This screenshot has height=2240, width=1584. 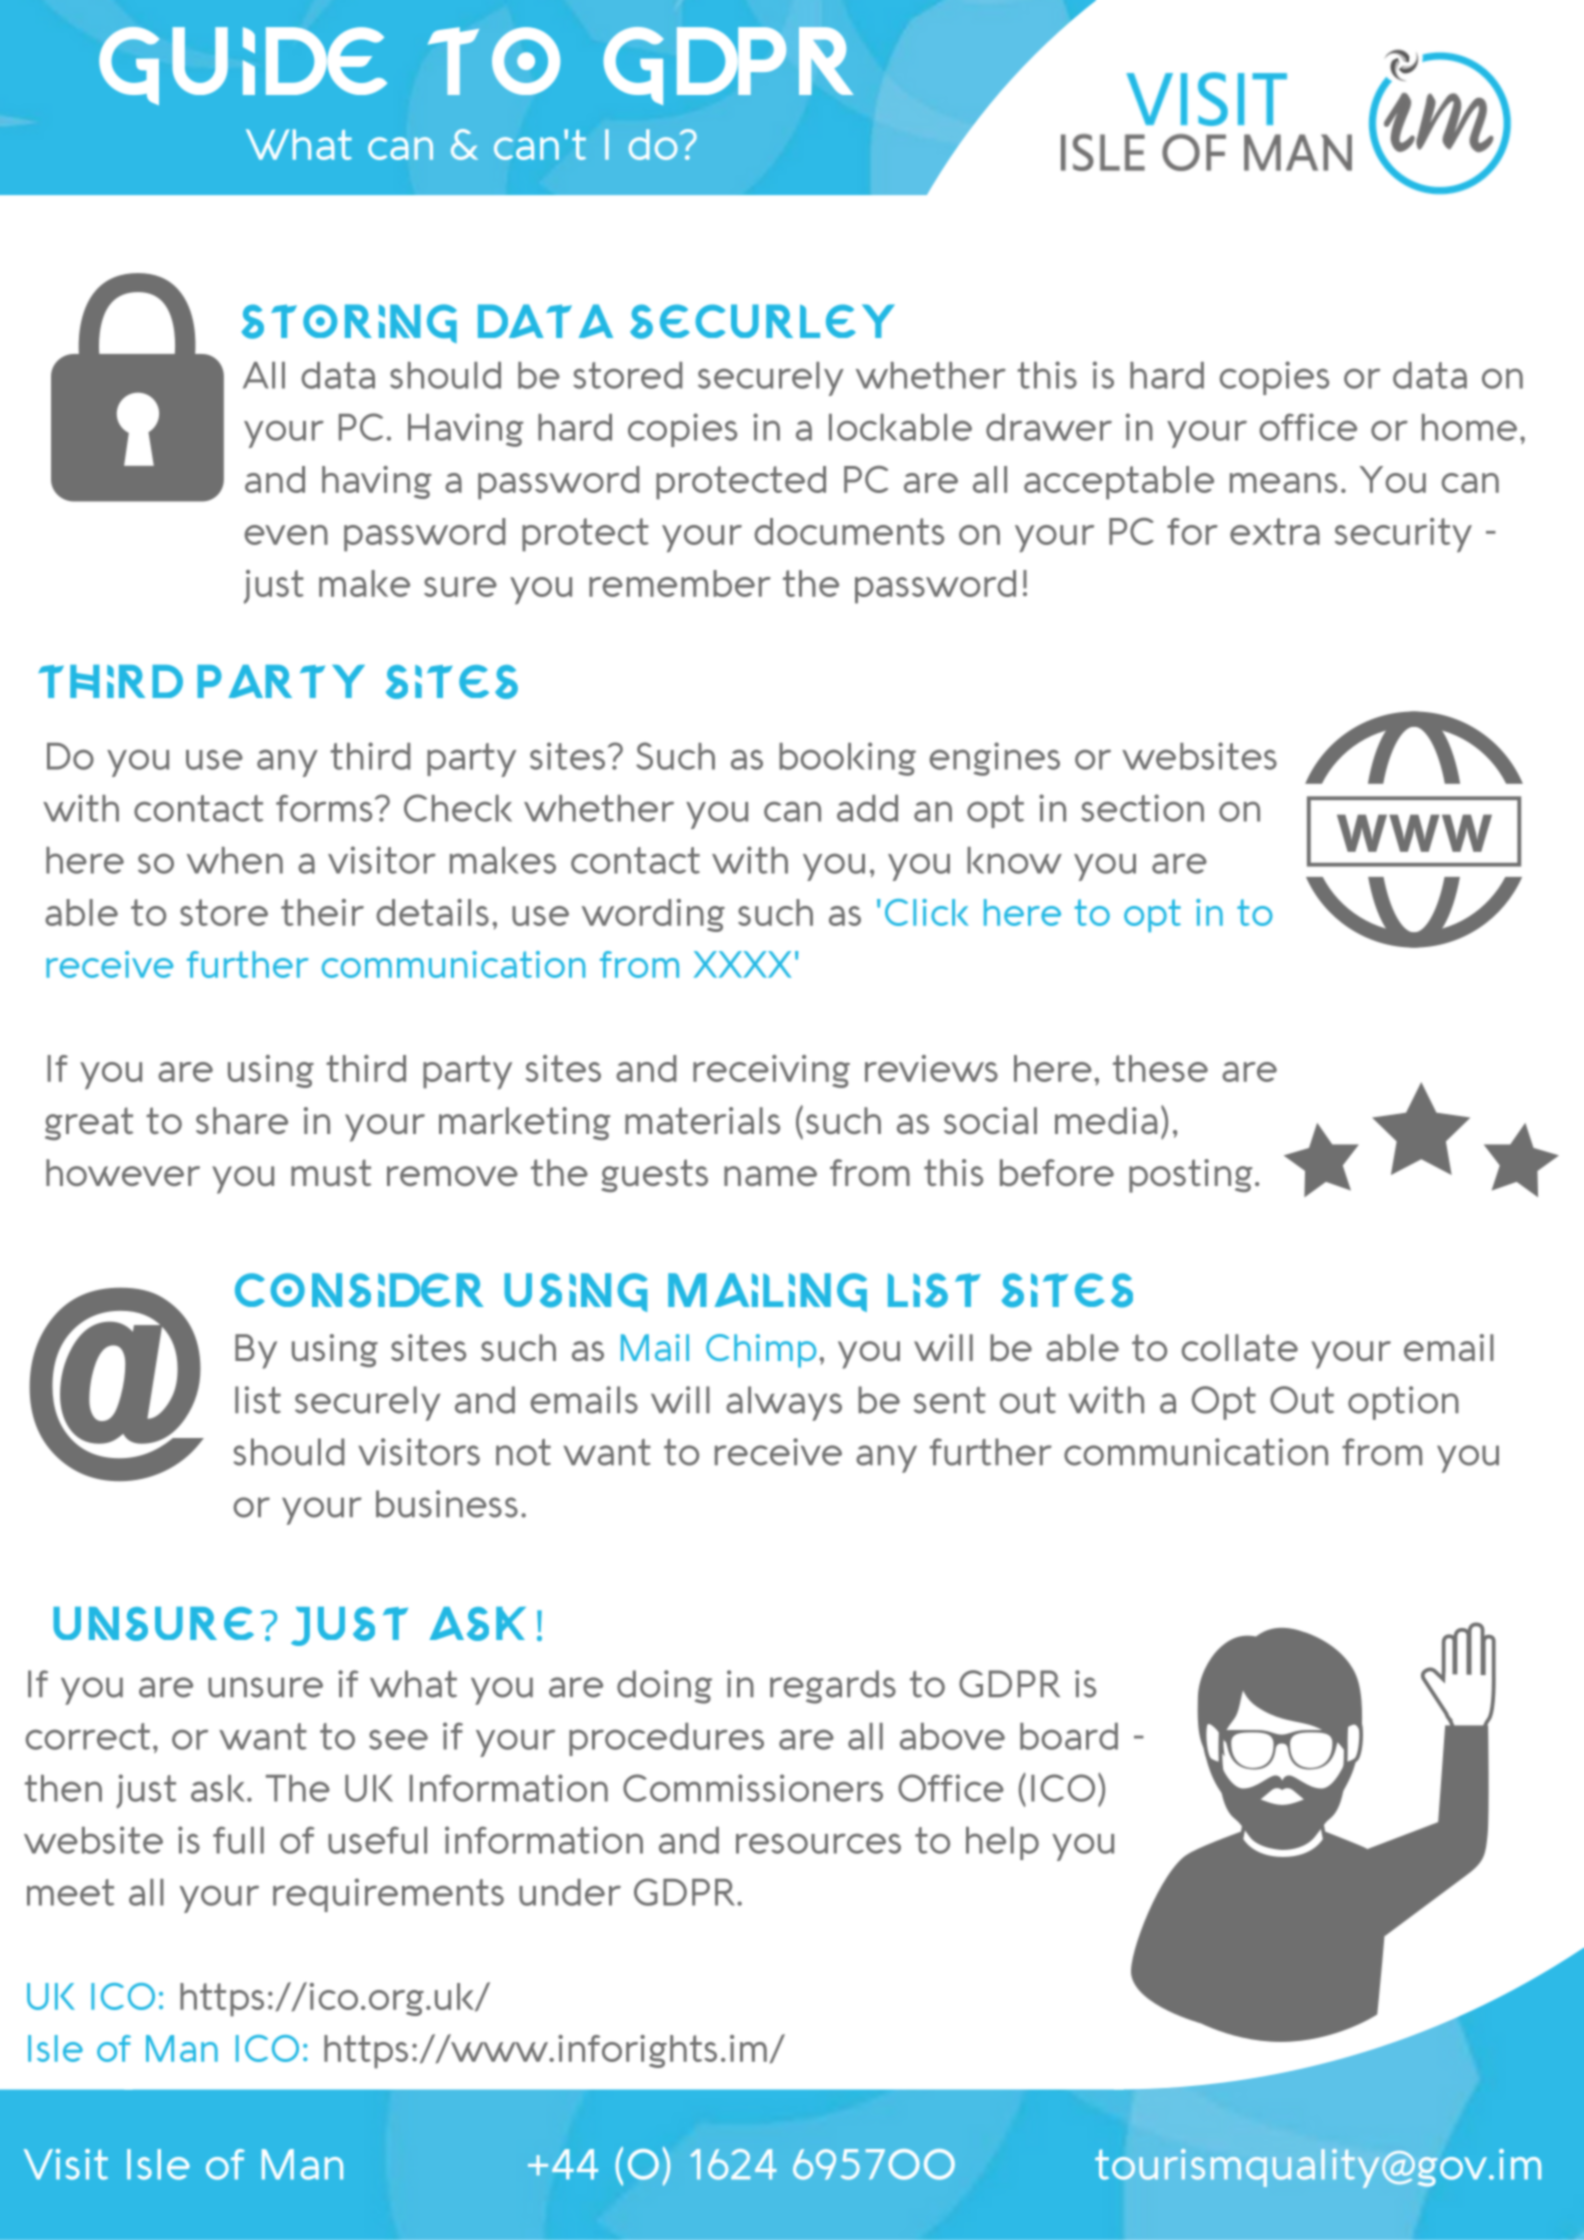 What do you see at coordinates (324, 808) in the screenshot?
I see `forms` at bounding box center [324, 808].
